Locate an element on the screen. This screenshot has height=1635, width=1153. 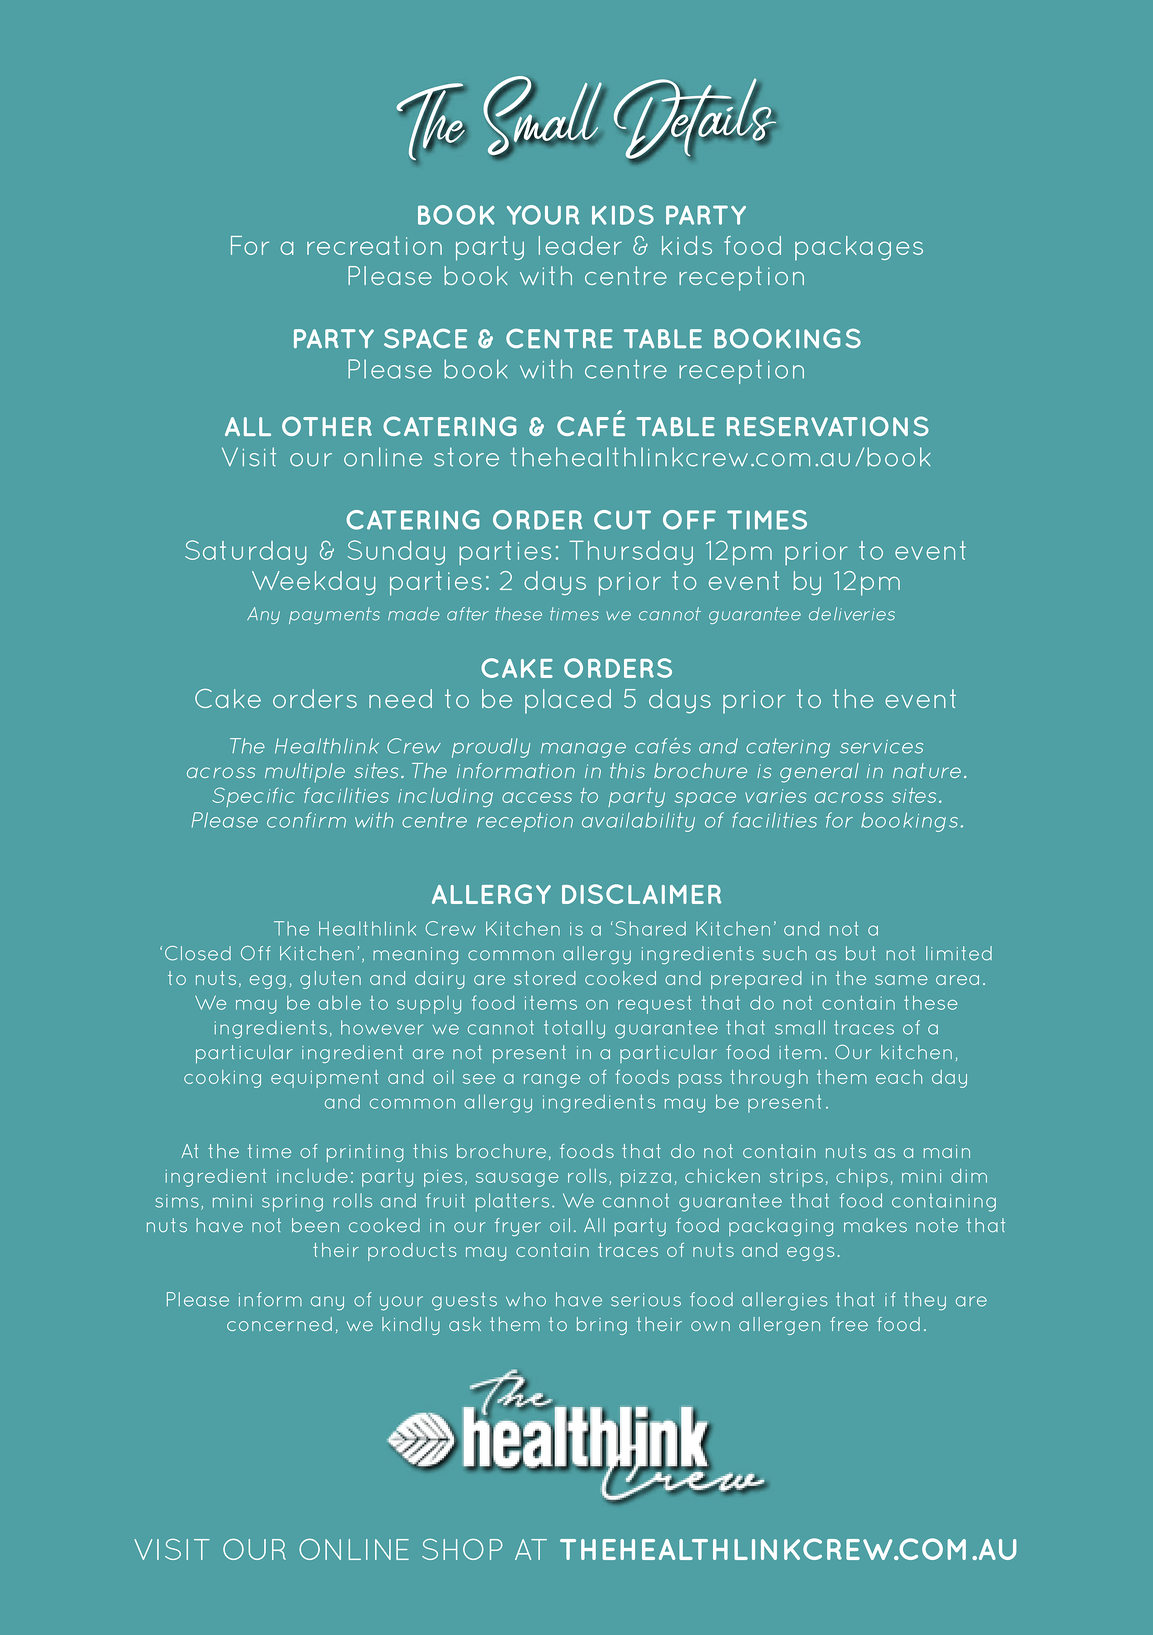
placed is located at coordinates (568, 701).
